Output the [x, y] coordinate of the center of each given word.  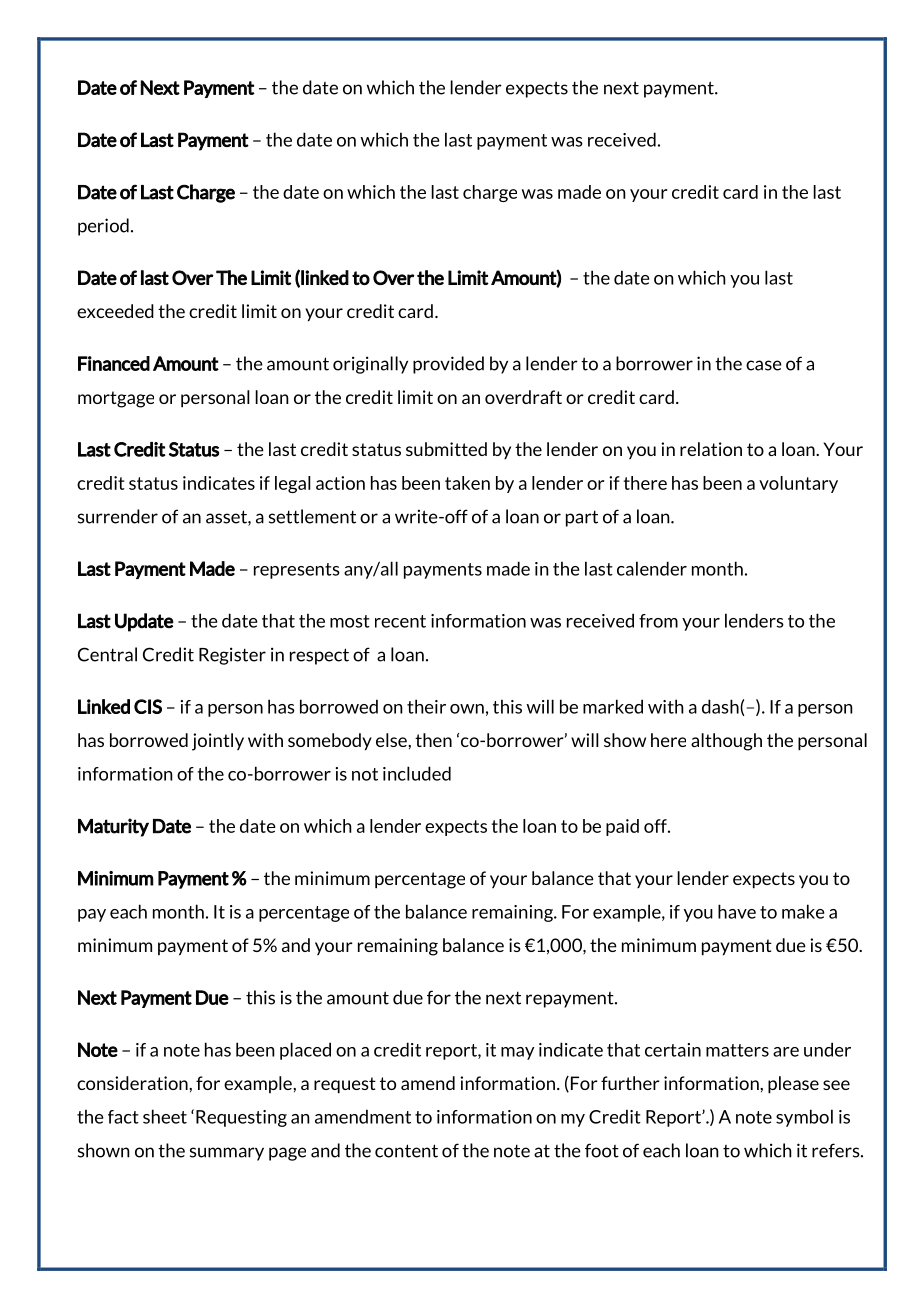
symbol [804, 1118]
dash [721, 706]
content [406, 1151]
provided [448, 365]
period [103, 227]
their [426, 706]
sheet [165, 1116]
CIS [148, 706]
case [764, 365]
